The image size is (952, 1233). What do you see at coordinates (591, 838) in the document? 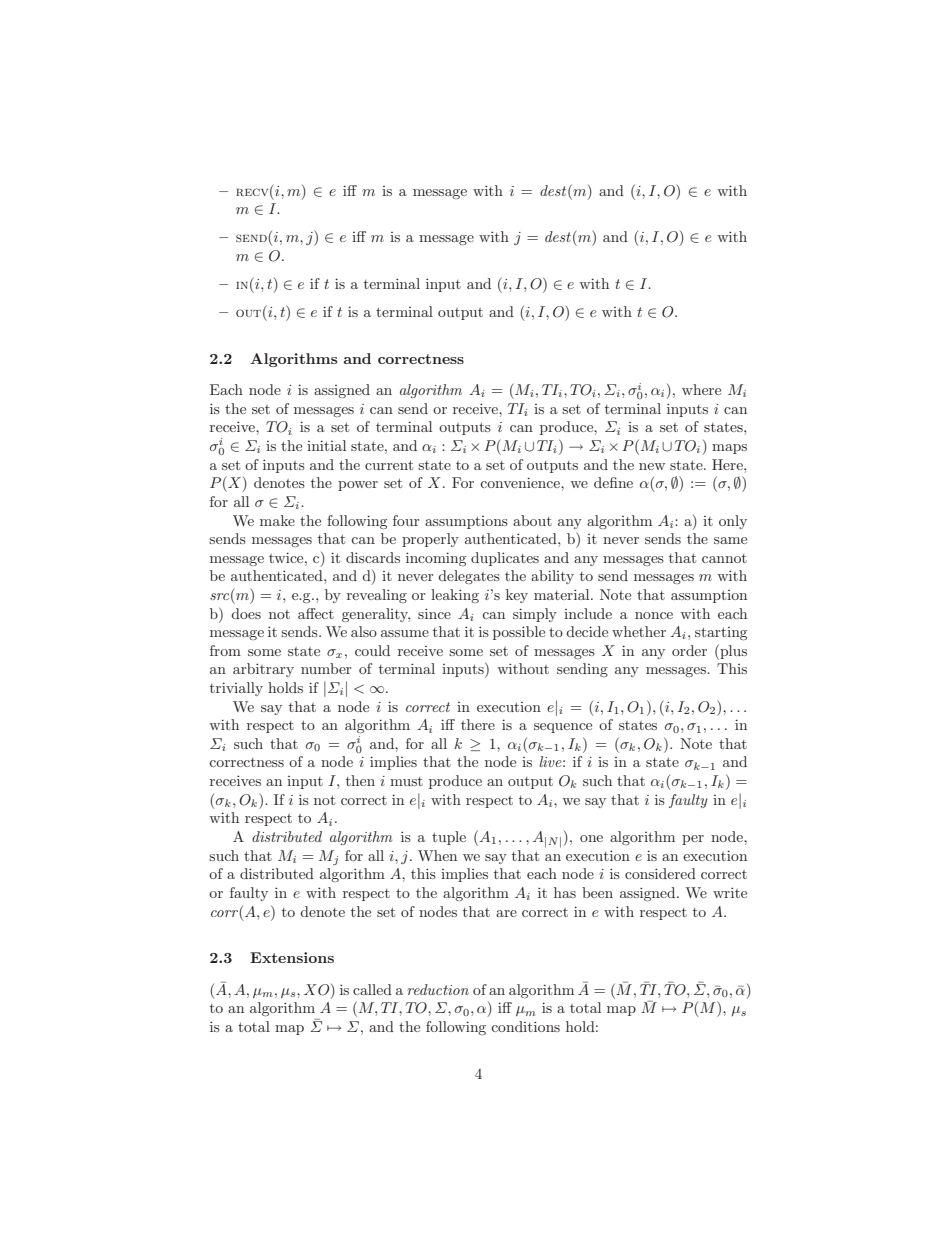
I see `one` at bounding box center [591, 838].
